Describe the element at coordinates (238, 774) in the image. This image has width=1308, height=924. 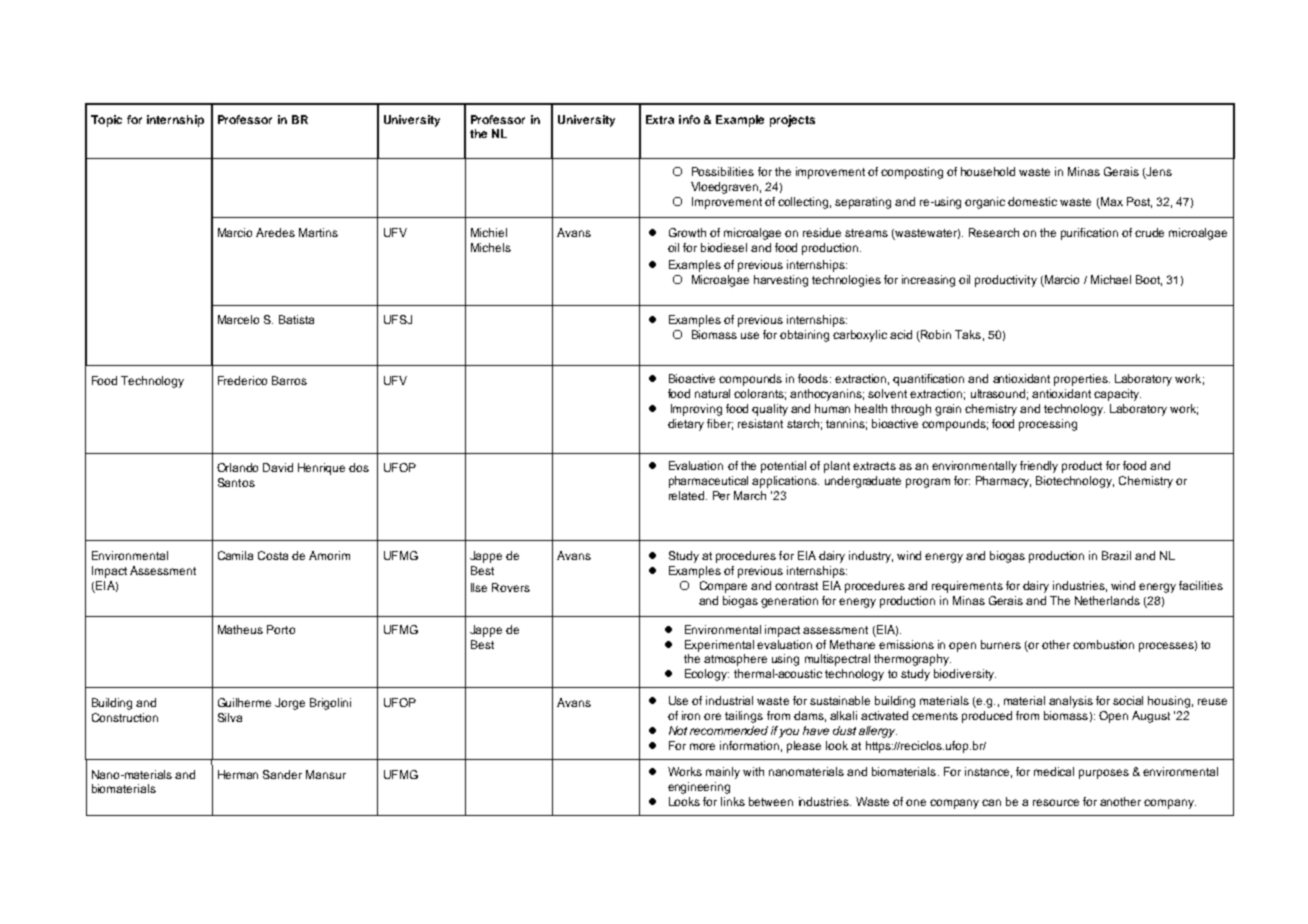
I see `Herman` at that location.
